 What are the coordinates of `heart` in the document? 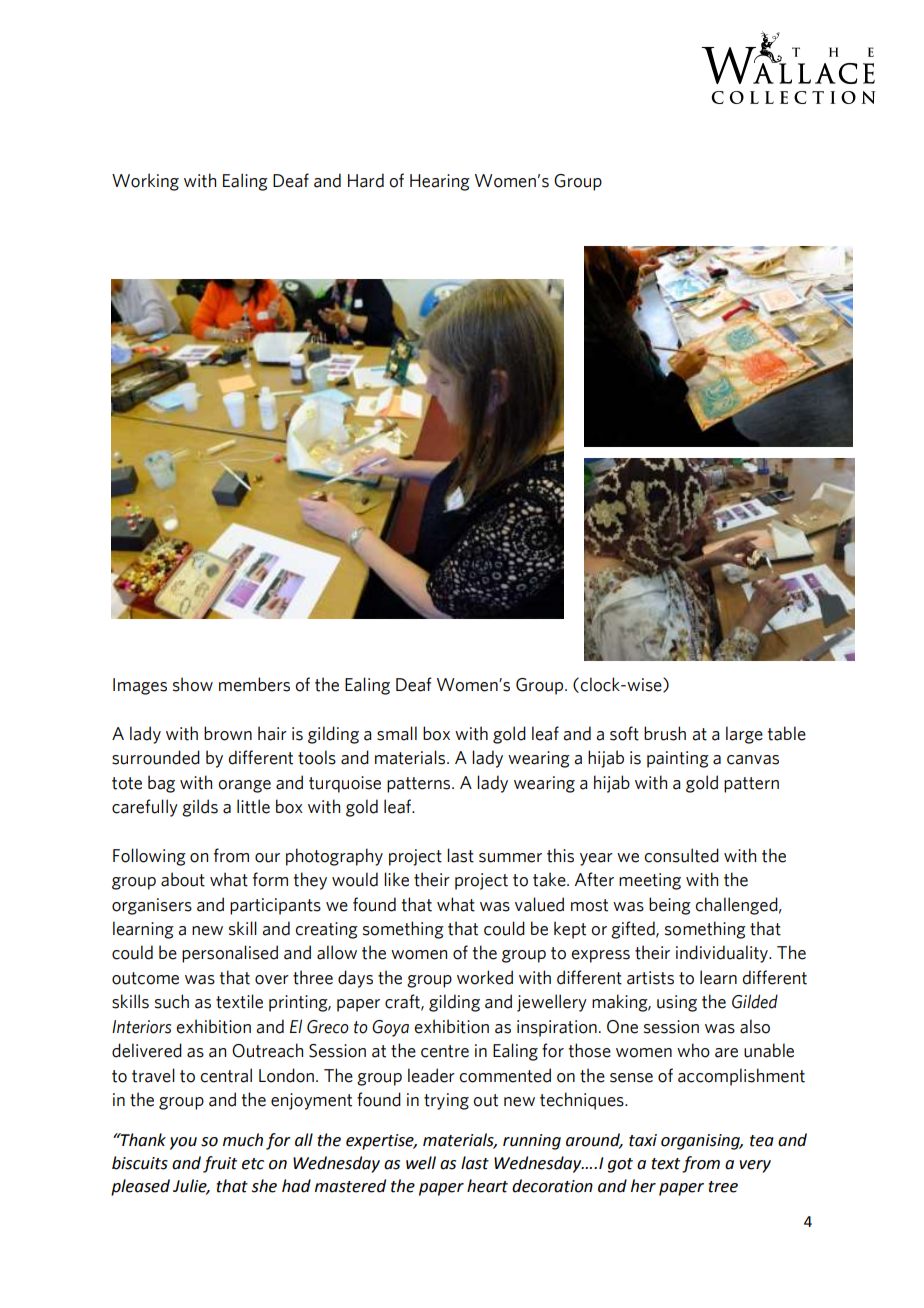 It's located at (487, 1186).
